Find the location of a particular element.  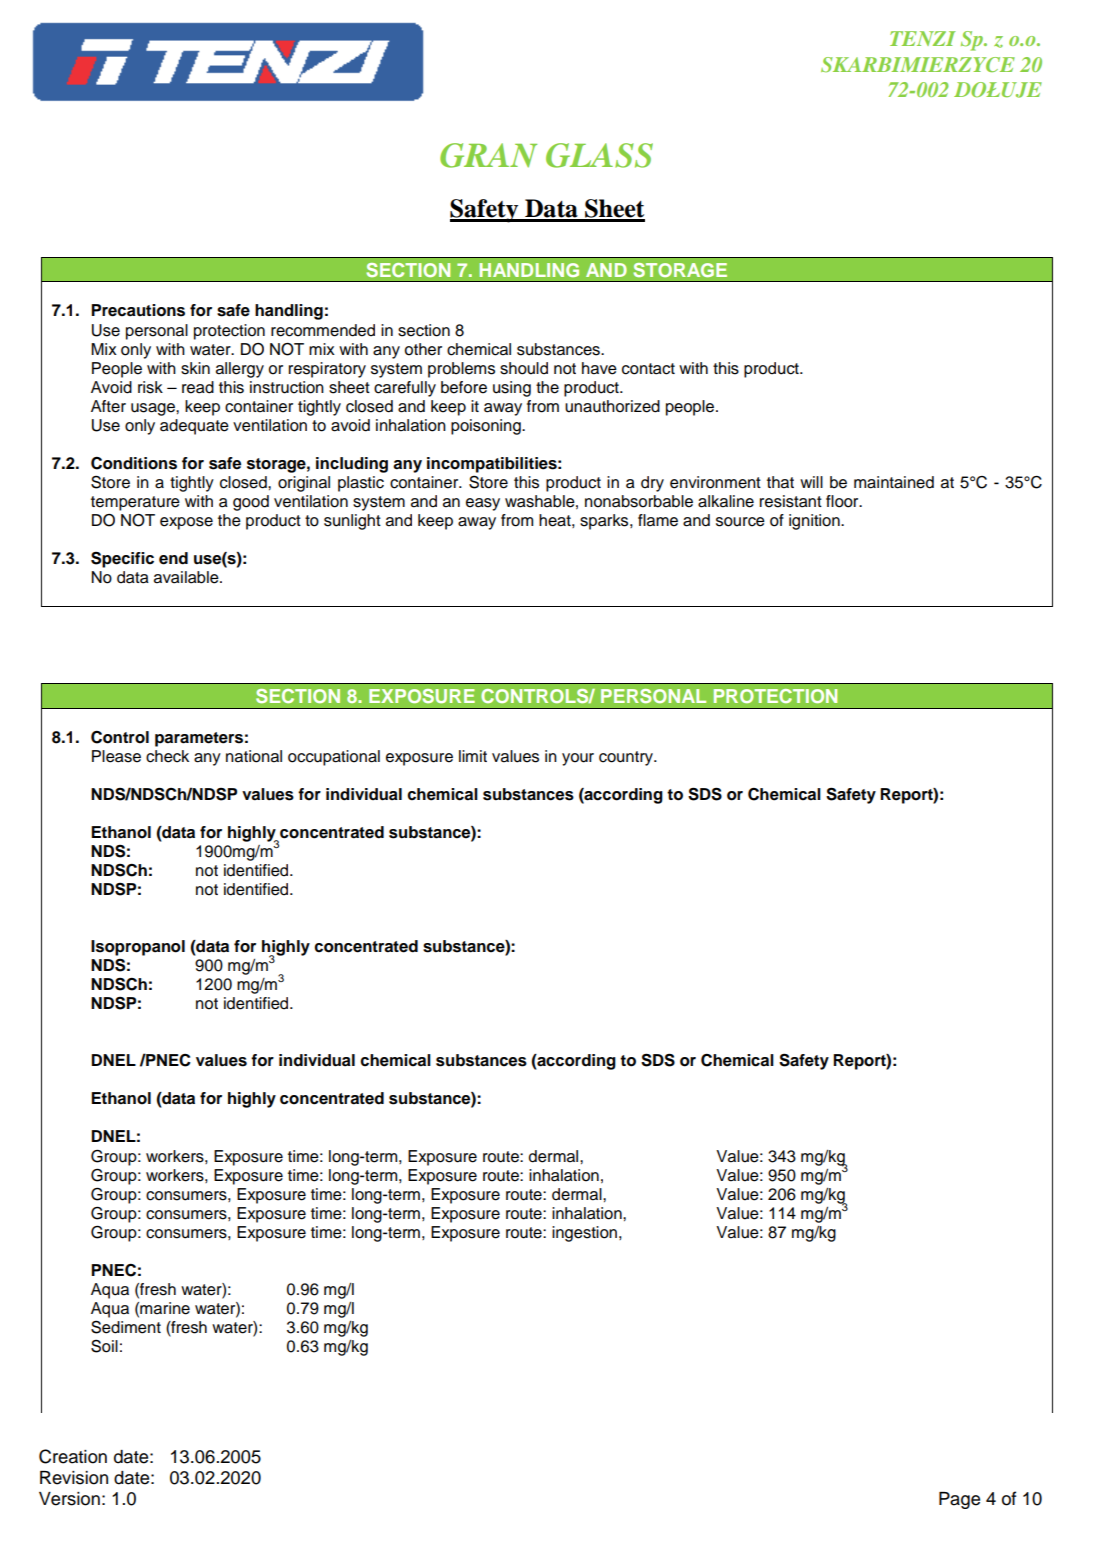

country is located at coordinates (627, 758).
